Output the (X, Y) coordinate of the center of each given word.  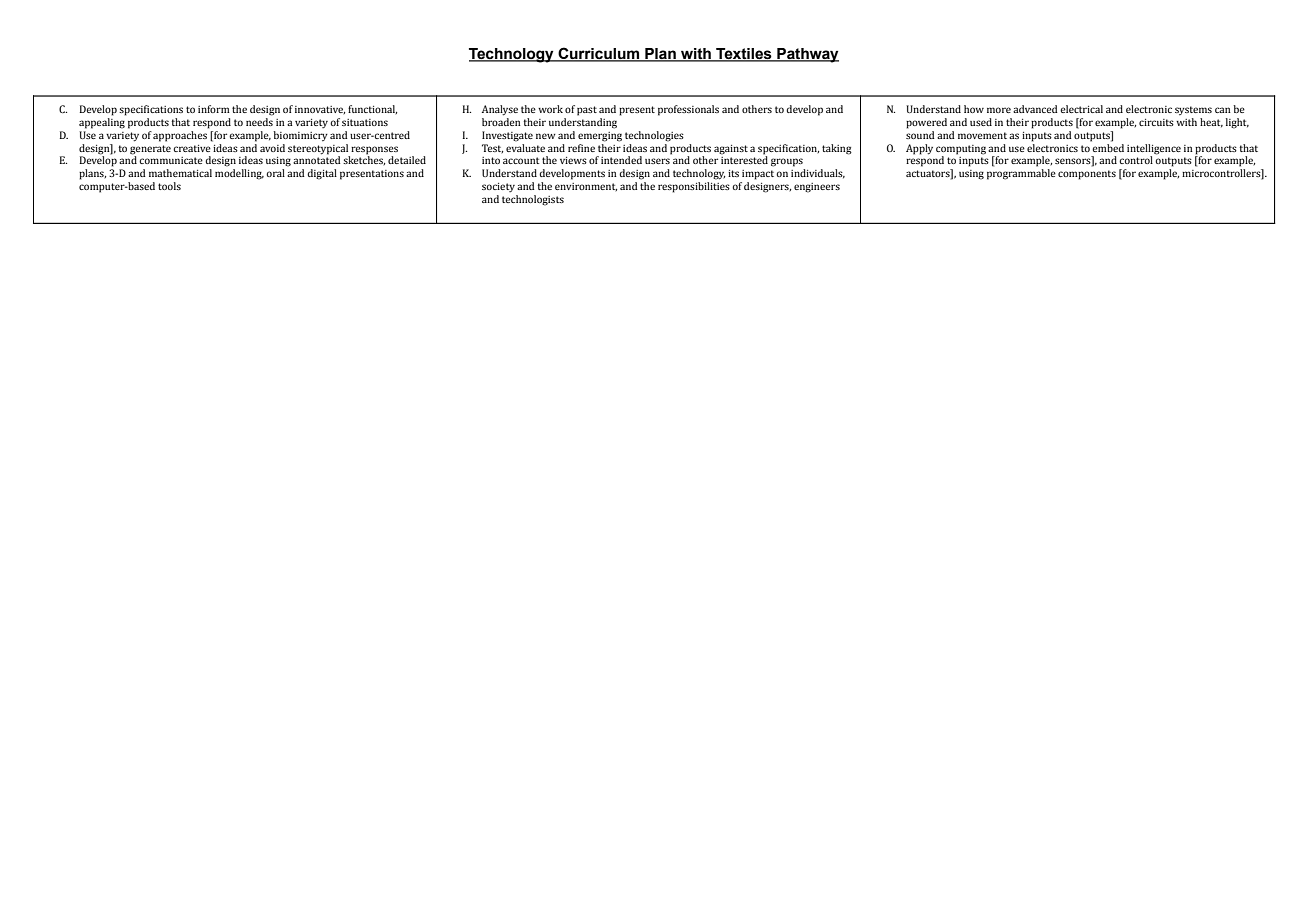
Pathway (807, 55)
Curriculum (599, 54)
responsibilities (694, 187)
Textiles (744, 55)
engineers (817, 188)
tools (169, 186)
